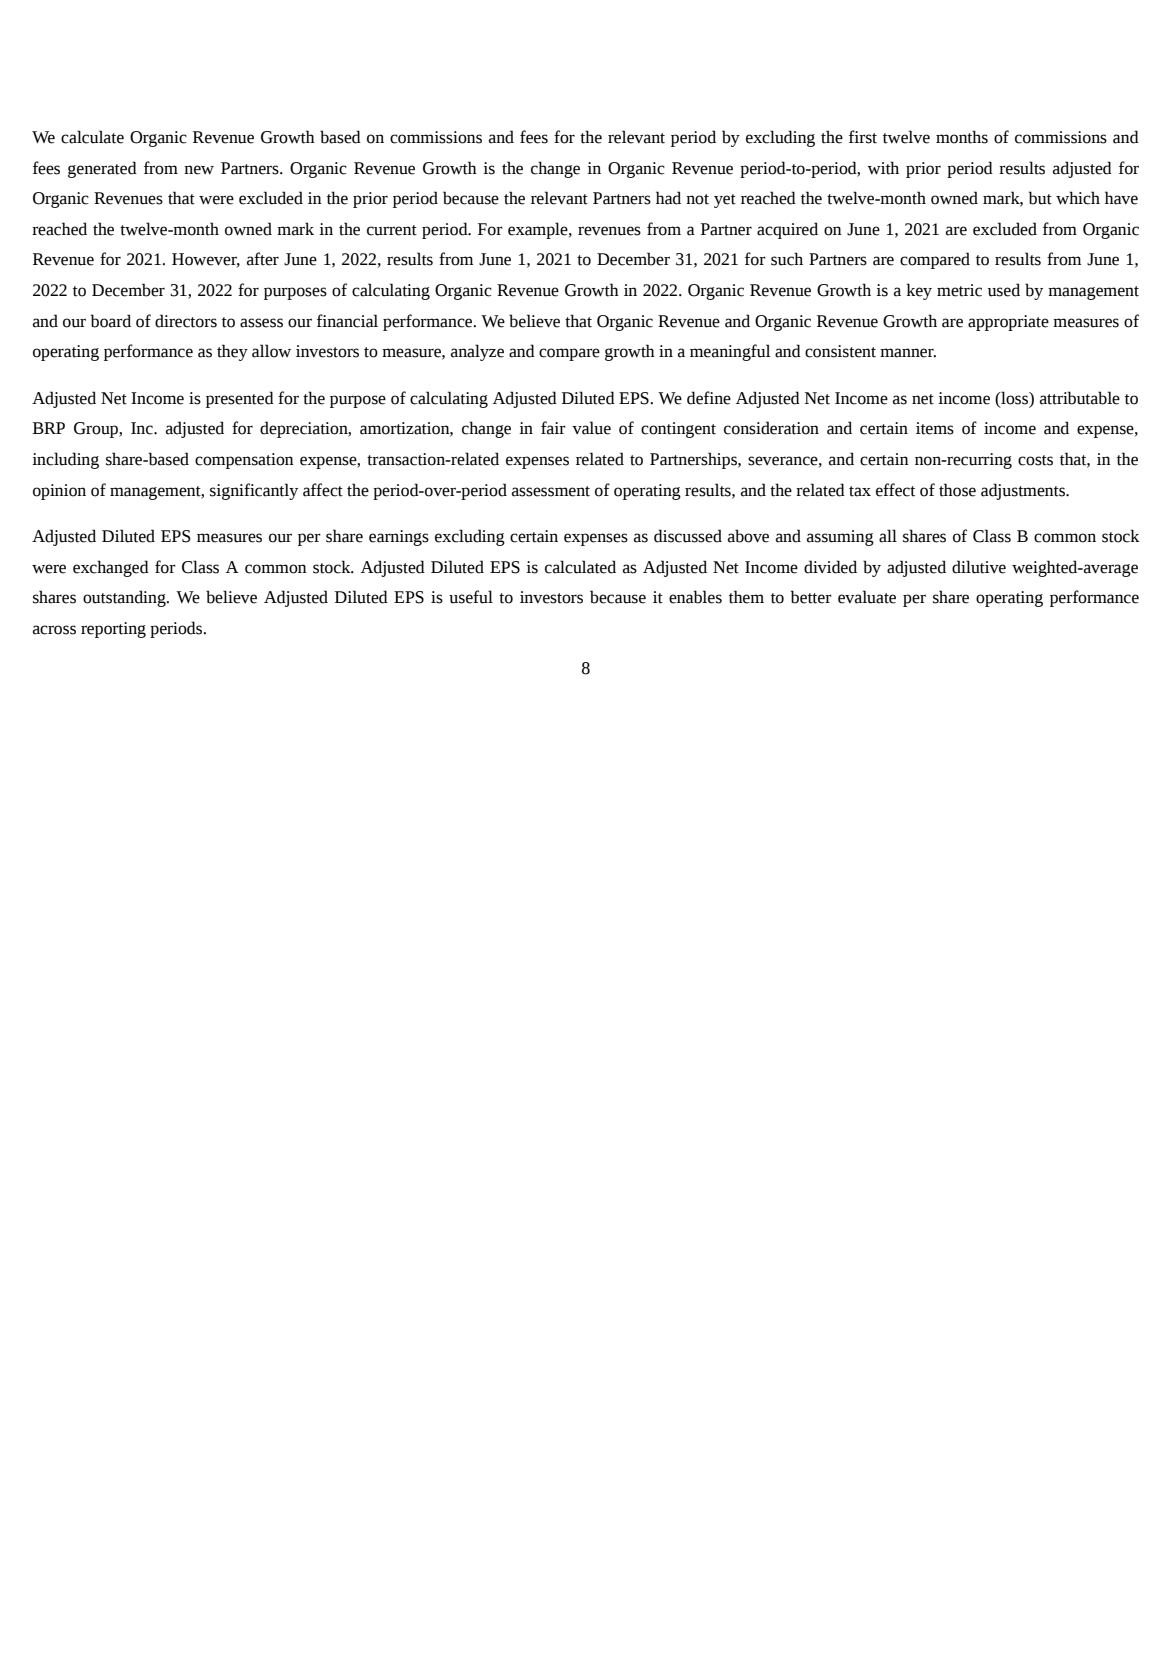 The image size is (1173, 1660). I want to click on attributable, so click(1080, 398).
